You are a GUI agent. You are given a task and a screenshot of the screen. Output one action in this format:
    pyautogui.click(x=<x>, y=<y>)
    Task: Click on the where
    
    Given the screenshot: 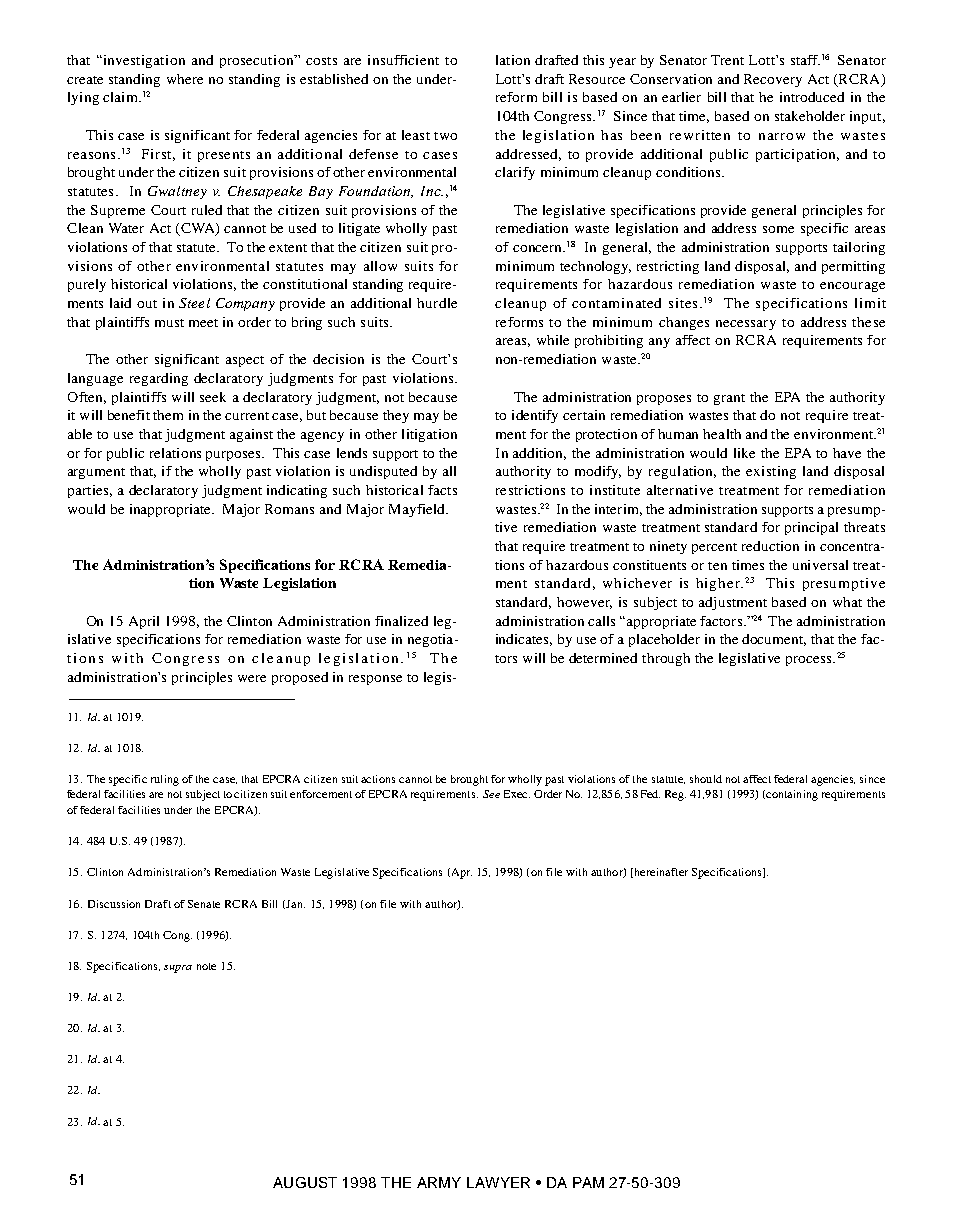 What is the action you would take?
    pyautogui.click(x=185, y=79)
